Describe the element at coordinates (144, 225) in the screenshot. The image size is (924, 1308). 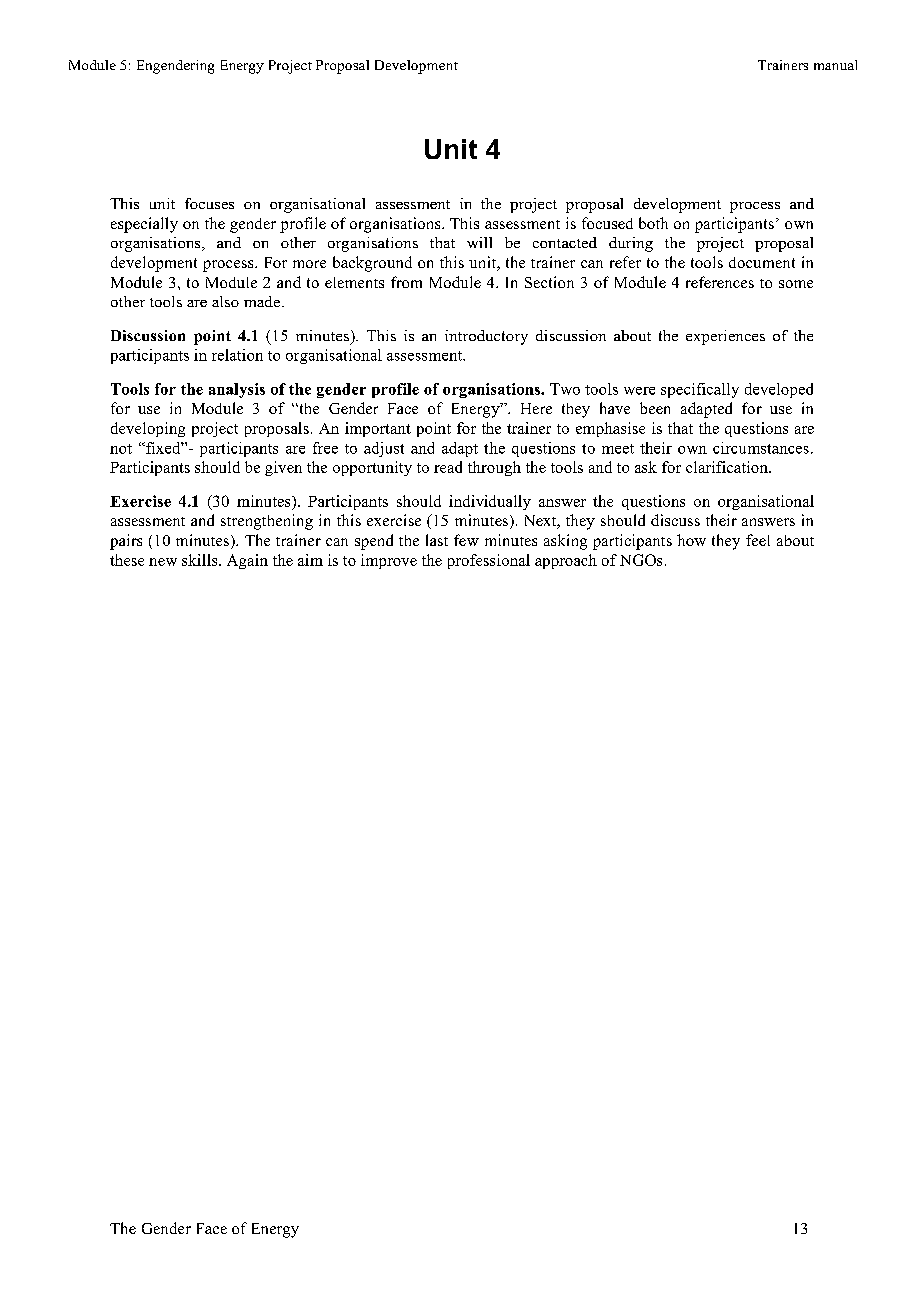
I see `especially` at that location.
